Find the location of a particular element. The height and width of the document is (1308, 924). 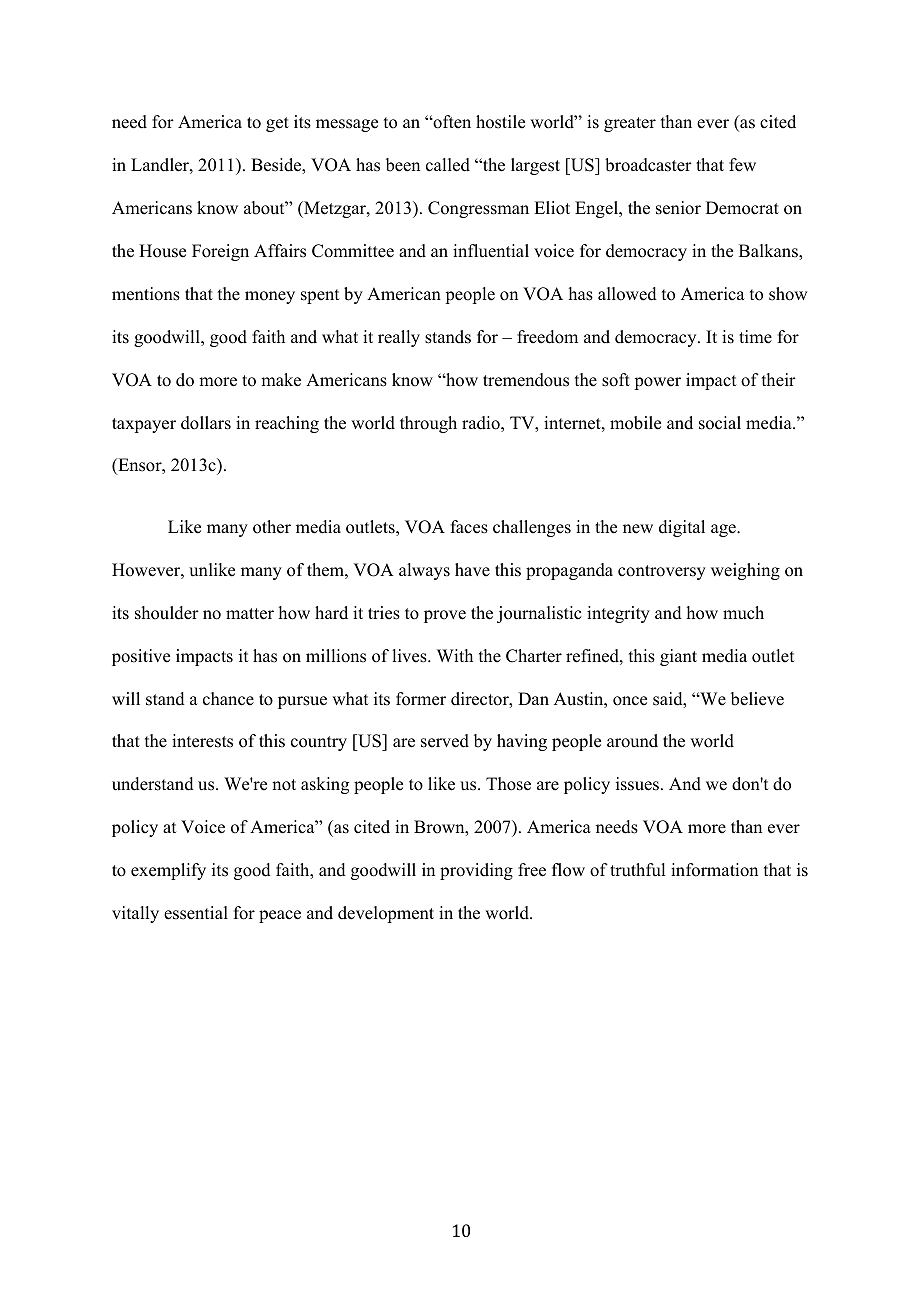

get is located at coordinates (277, 124).
